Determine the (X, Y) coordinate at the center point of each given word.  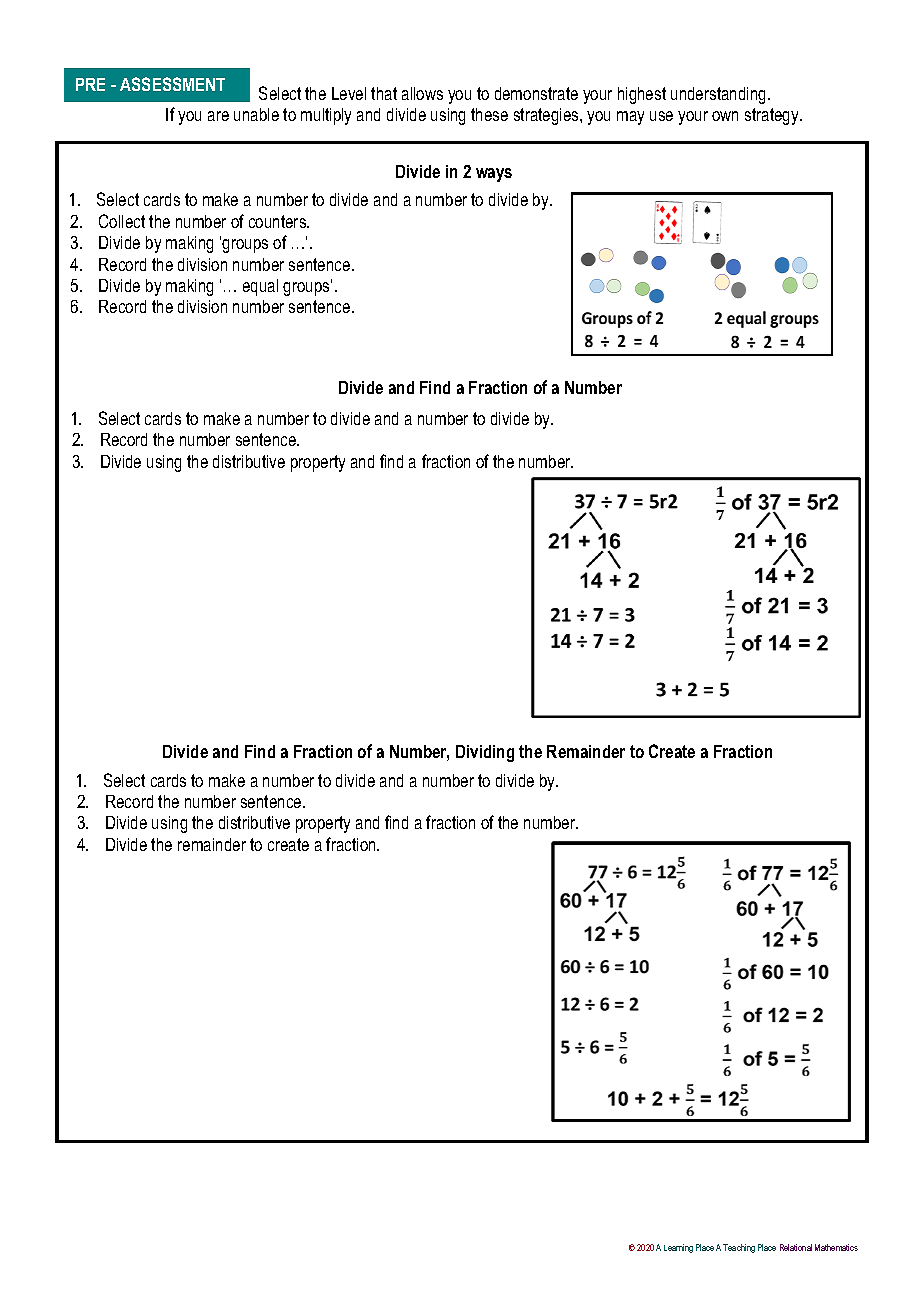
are (218, 116)
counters (279, 221)
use (661, 116)
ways (494, 175)
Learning (678, 1248)
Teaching (739, 1248)
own (725, 116)
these (489, 114)
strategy (773, 116)
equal (260, 287)
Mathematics (836, 1247)
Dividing (485, 753)
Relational (796, 1247)
